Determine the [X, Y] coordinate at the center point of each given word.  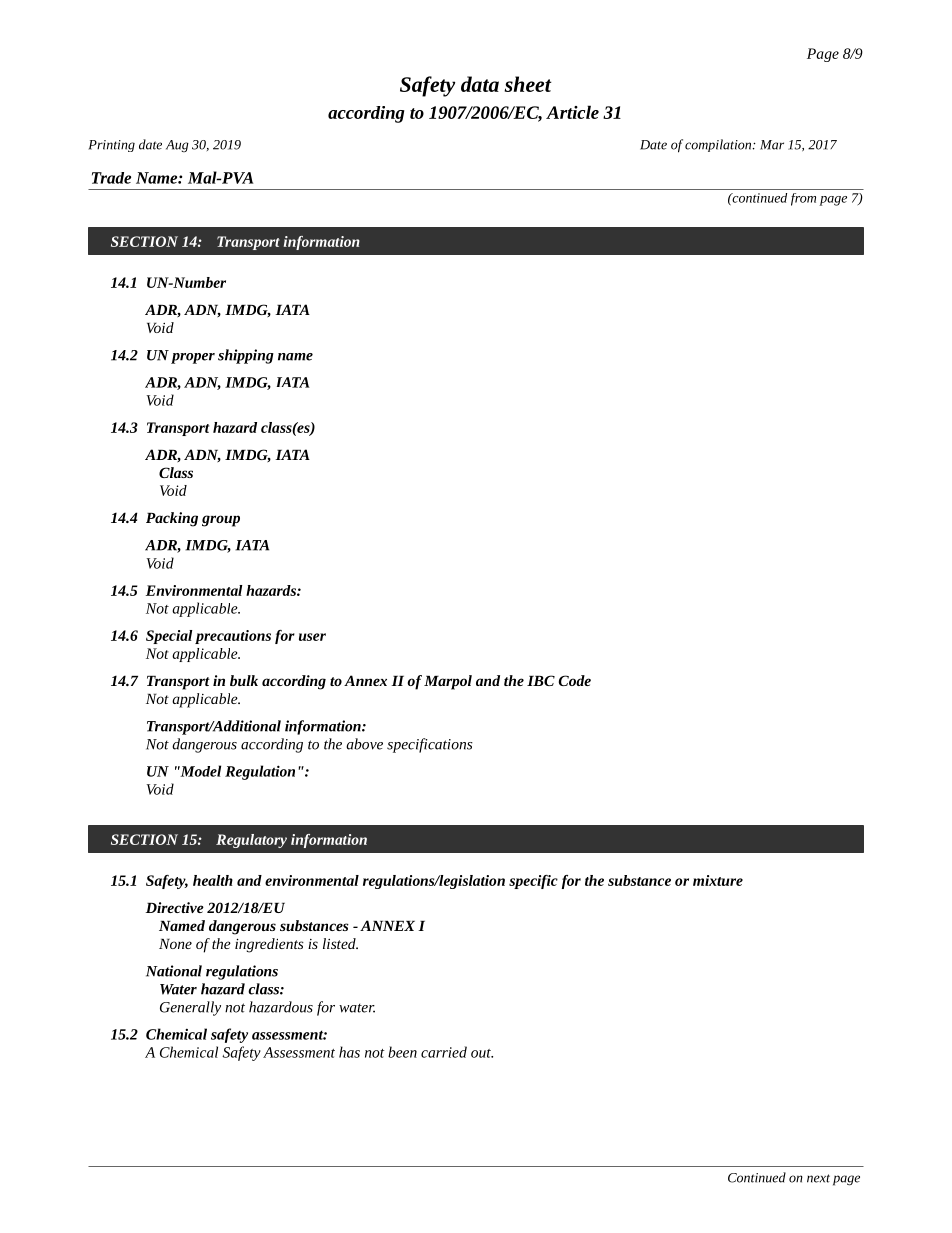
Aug [177, 146]
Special [169, 637]
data [480, 84]
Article [572, 112]
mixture [718, 880]
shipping [246, 356]
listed [340, 943]
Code [575, 680]
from [803, 199]
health [213, 880]
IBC [541, 680]
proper [193, 358]
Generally [190, 1008]
